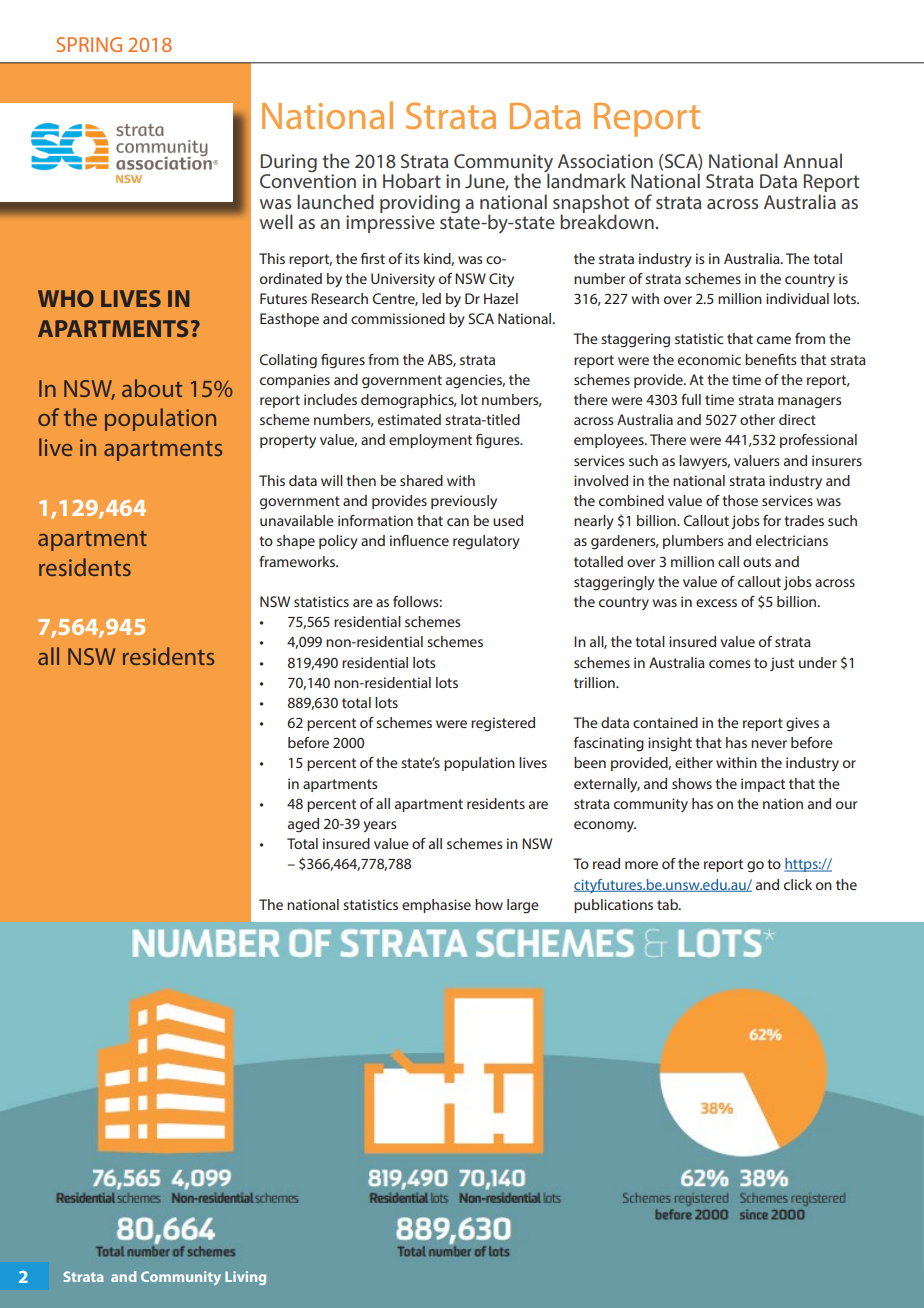 Image resolution: width=924 pixels, height=1308 pixels. What do you see at coordinates (298, 561) in the screenshot?
I see `frameworks` at bounding box center [298, 561].
